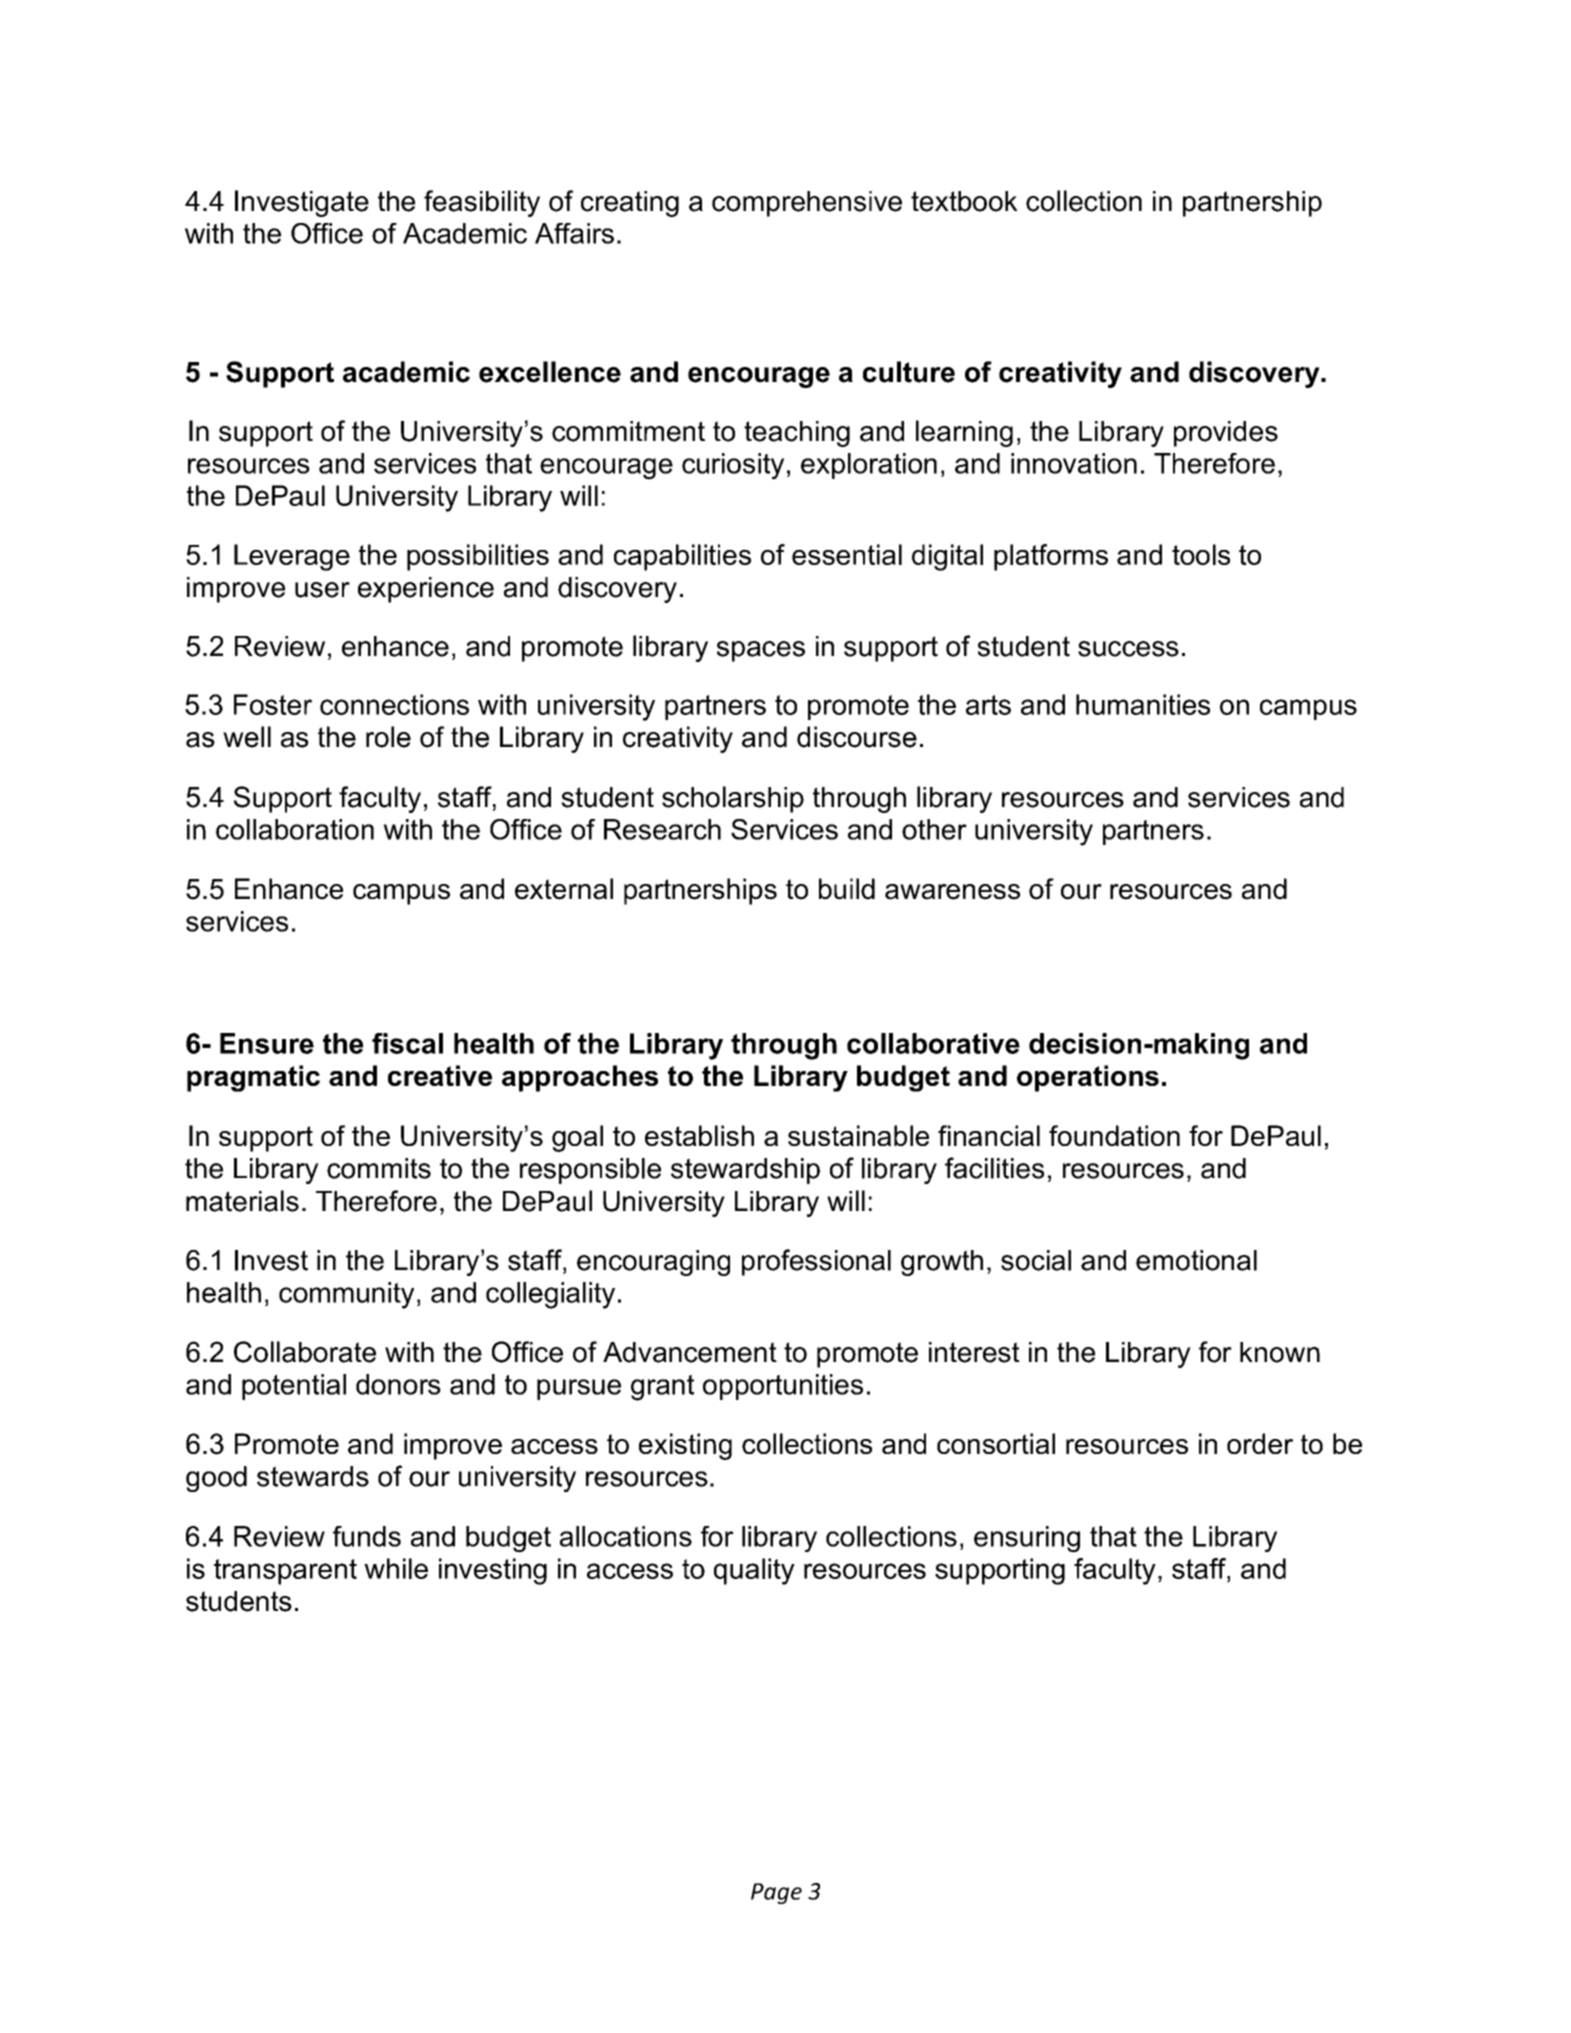 The height and width of the page is (2033, 1571). I want to click on establish, so click(699, 1135).
